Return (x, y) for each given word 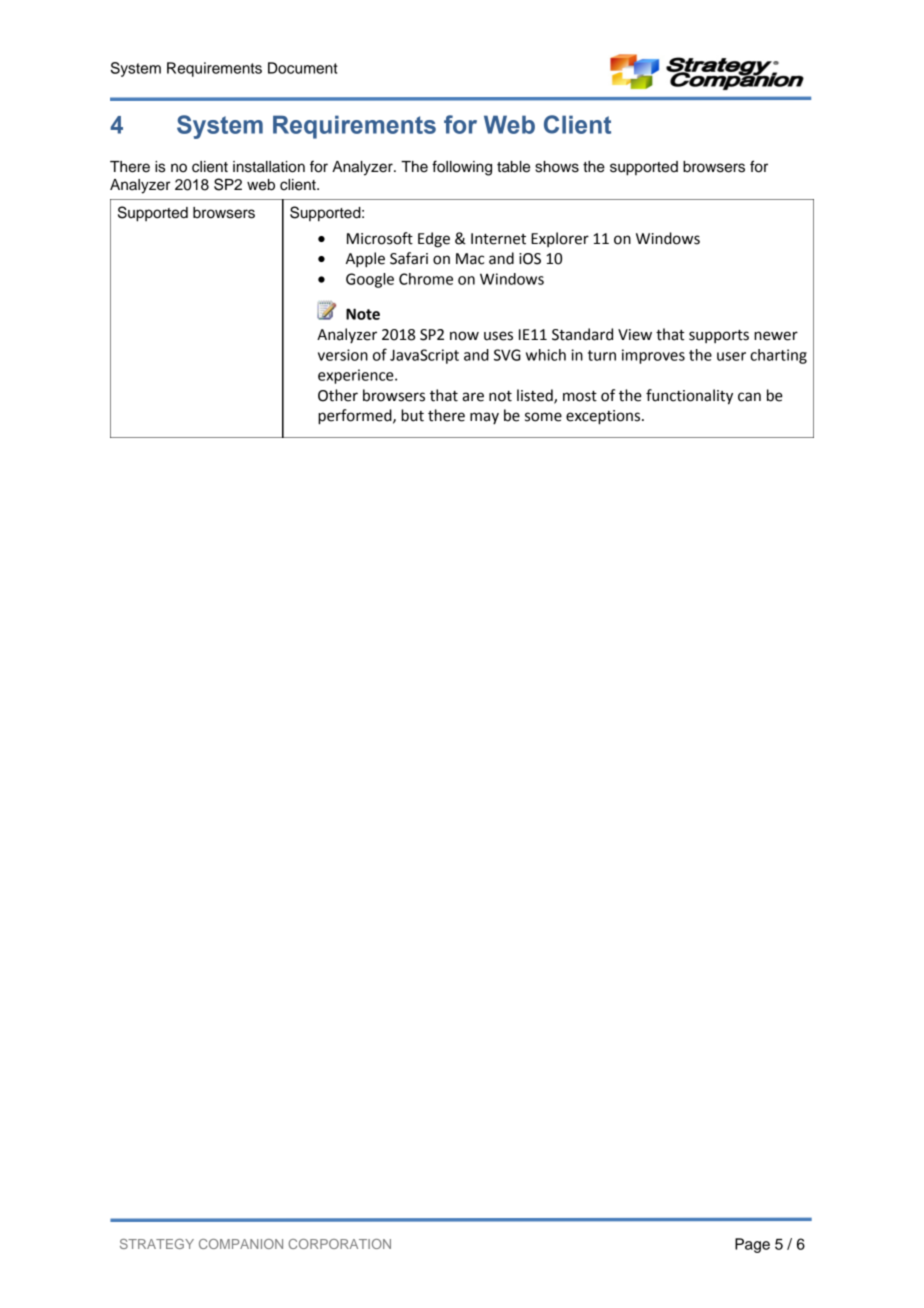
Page (752, 1245)
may (484, 418)
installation (269, 167)
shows (557, 167)
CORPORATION (340, 1244)
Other (338, 395)
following (462, 168)
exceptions (604, 417)
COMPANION (241, 1244)
